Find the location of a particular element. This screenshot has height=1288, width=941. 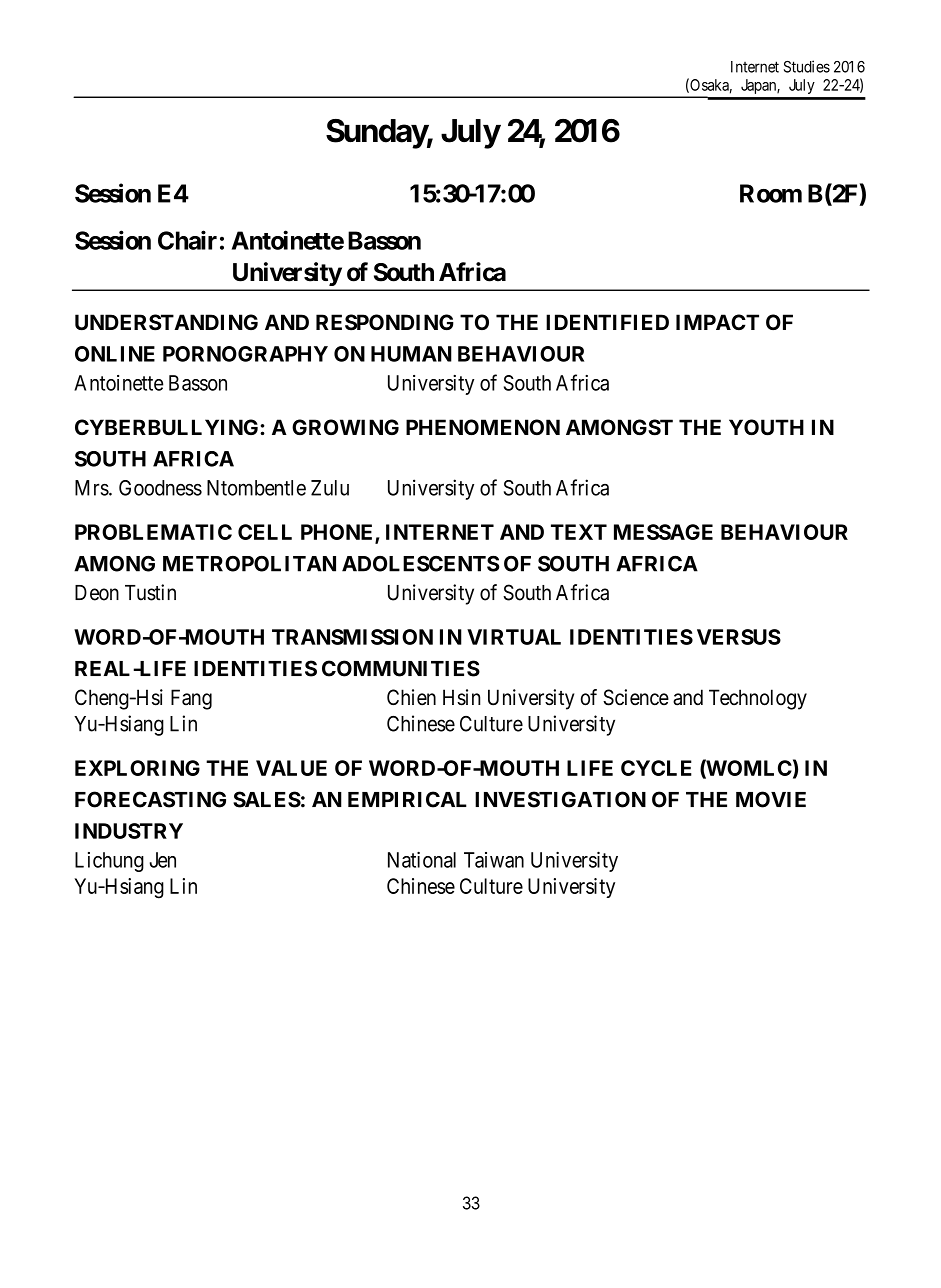

VERSUS is located at coordinates (739, 637).
